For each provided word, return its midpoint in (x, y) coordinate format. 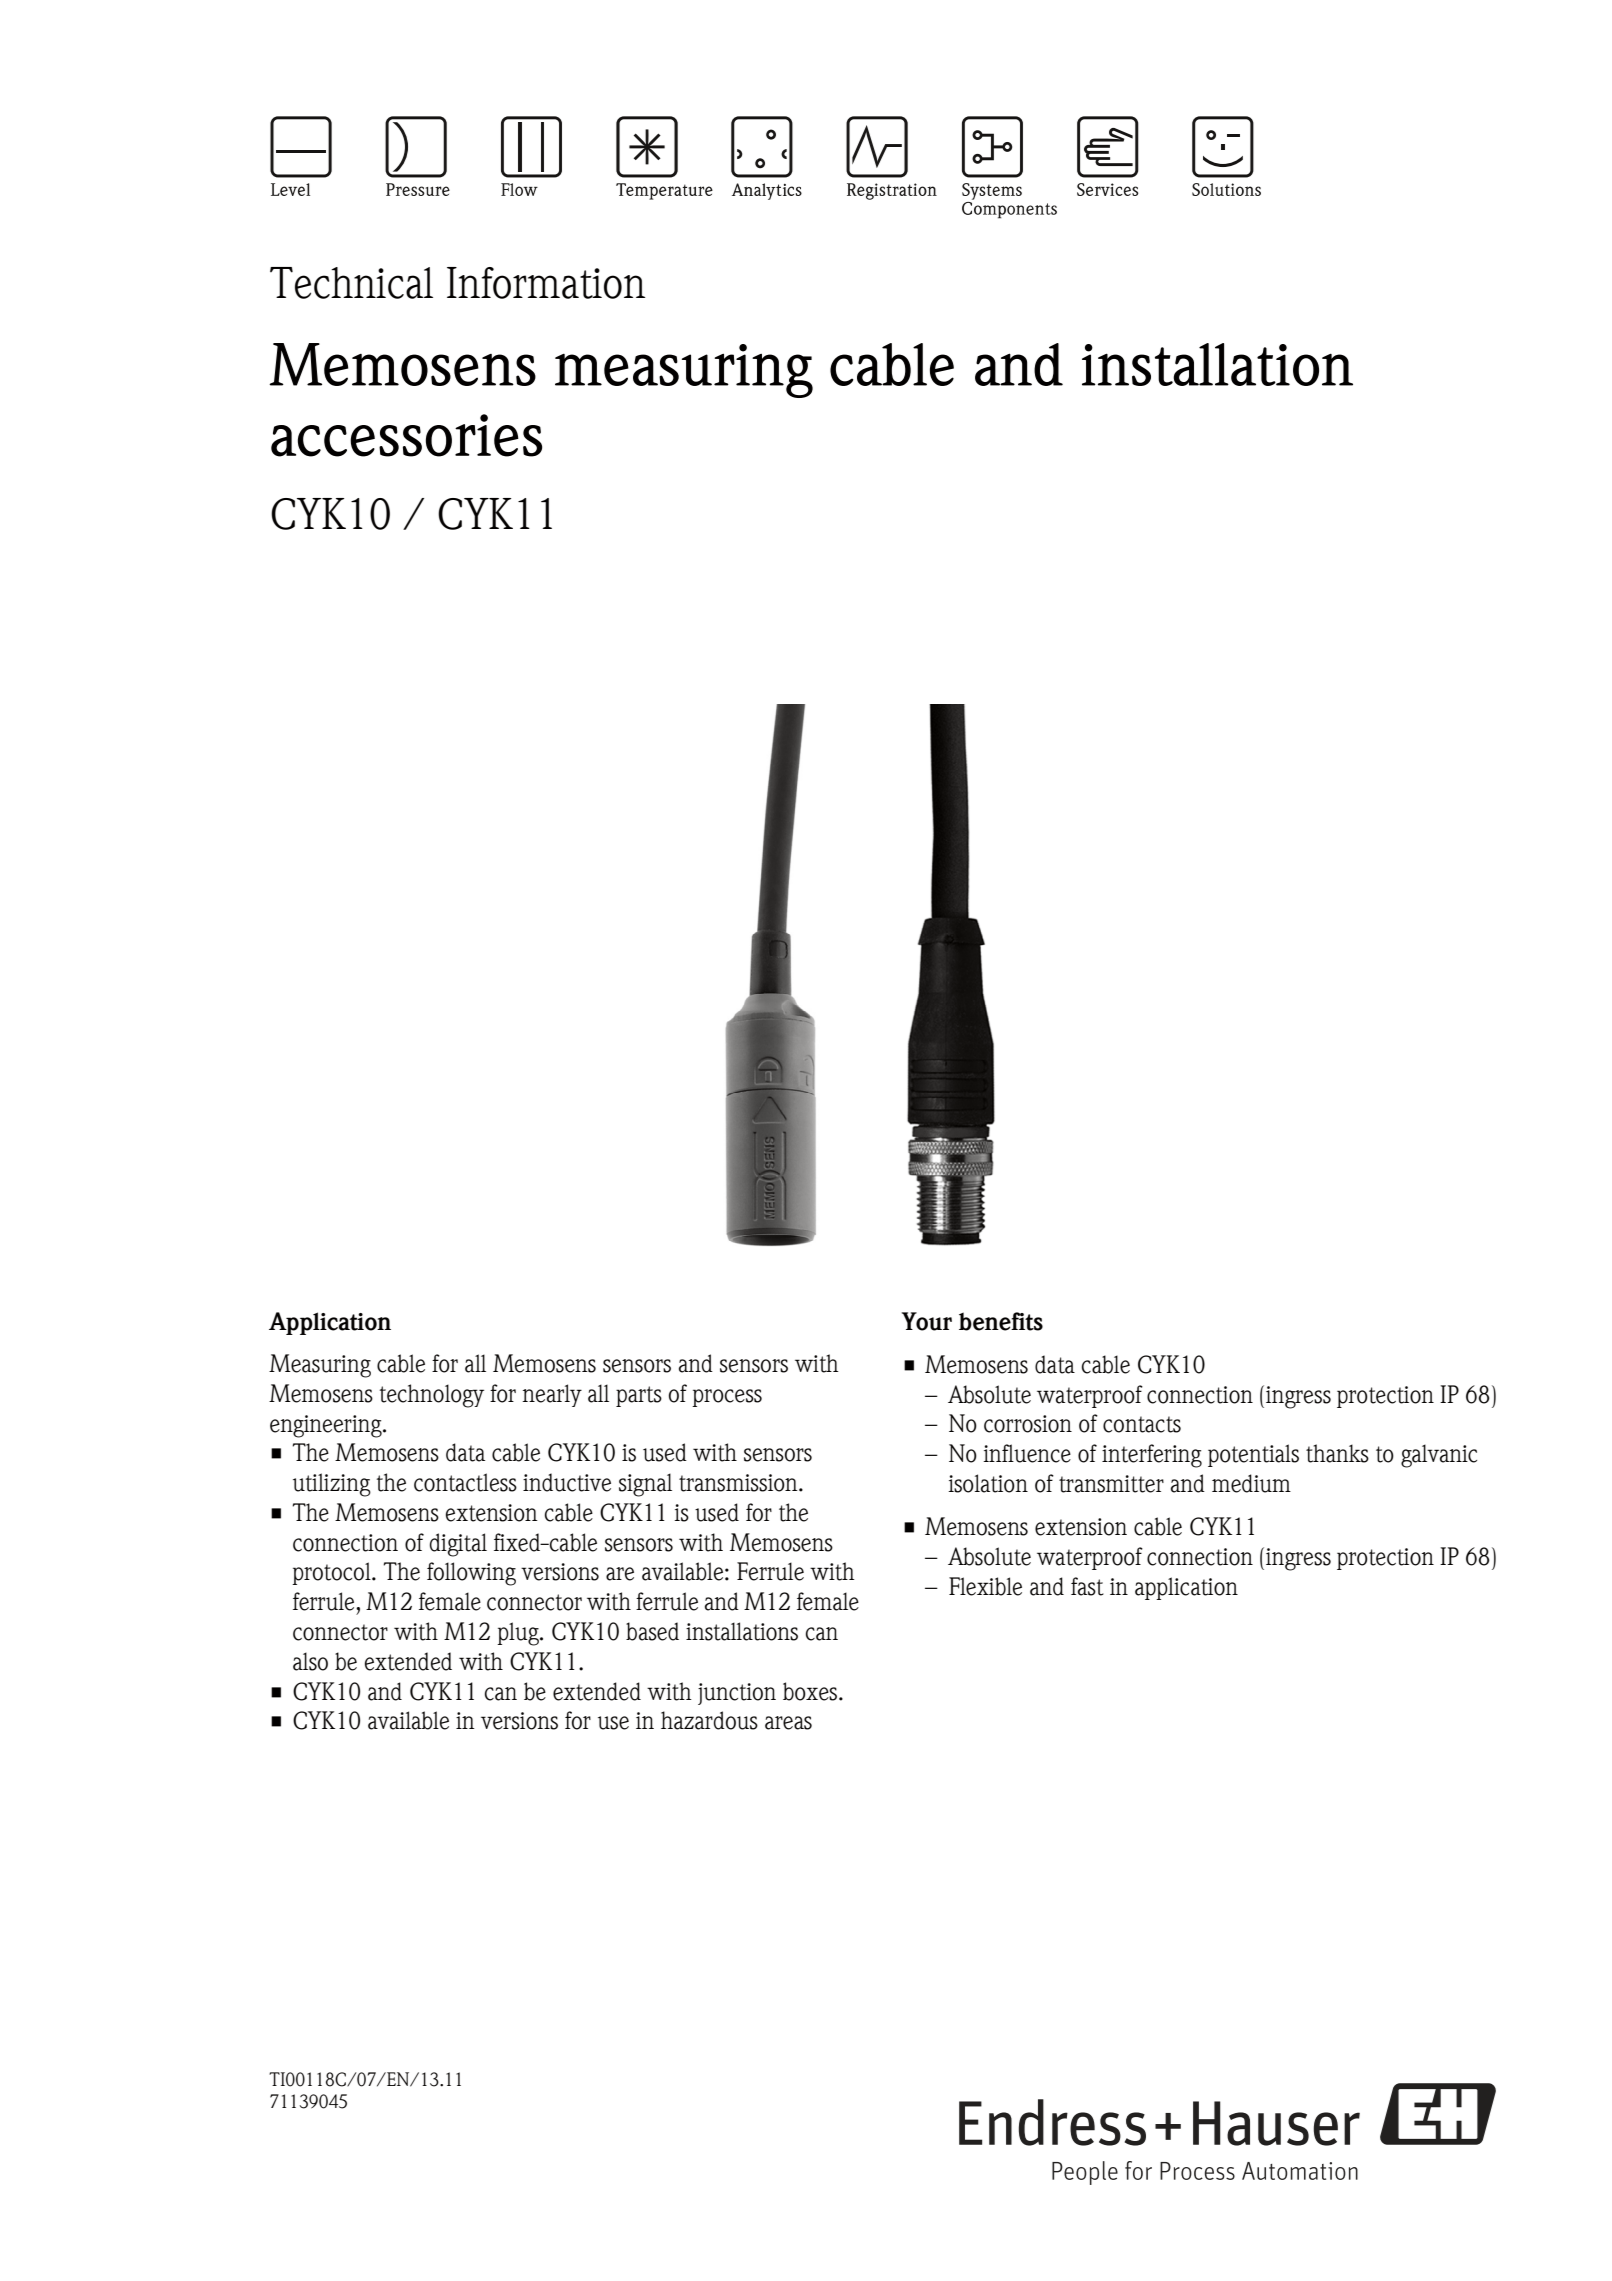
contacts (1142, 1424)
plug (519, 1634)
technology (432, 1396)
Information (546, 283)
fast (1087, 1586)
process (727, 1398)
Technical (351, 283)
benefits (1001, 1321)
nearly (552, 1395)
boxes (811, 1691)
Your (926, 1321)
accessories (406, 435)
